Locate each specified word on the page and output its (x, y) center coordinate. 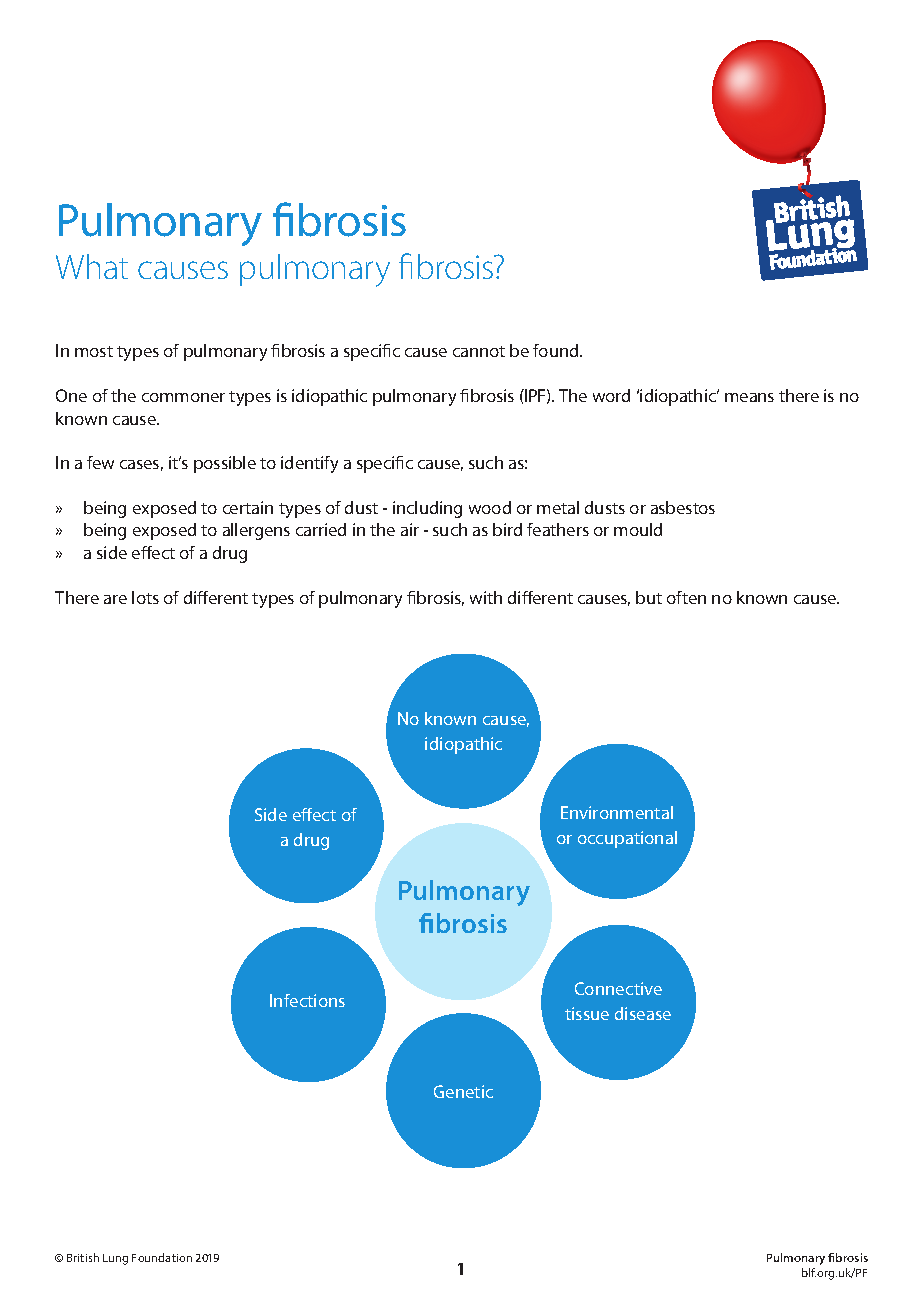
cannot (479, 351)
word (611, 395)
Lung (115, 1259)
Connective (618, 988)
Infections (307, 1000)
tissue (587, 1013)
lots (145, 597)
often (686, 597)
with (486, 597)
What (92, 266)
